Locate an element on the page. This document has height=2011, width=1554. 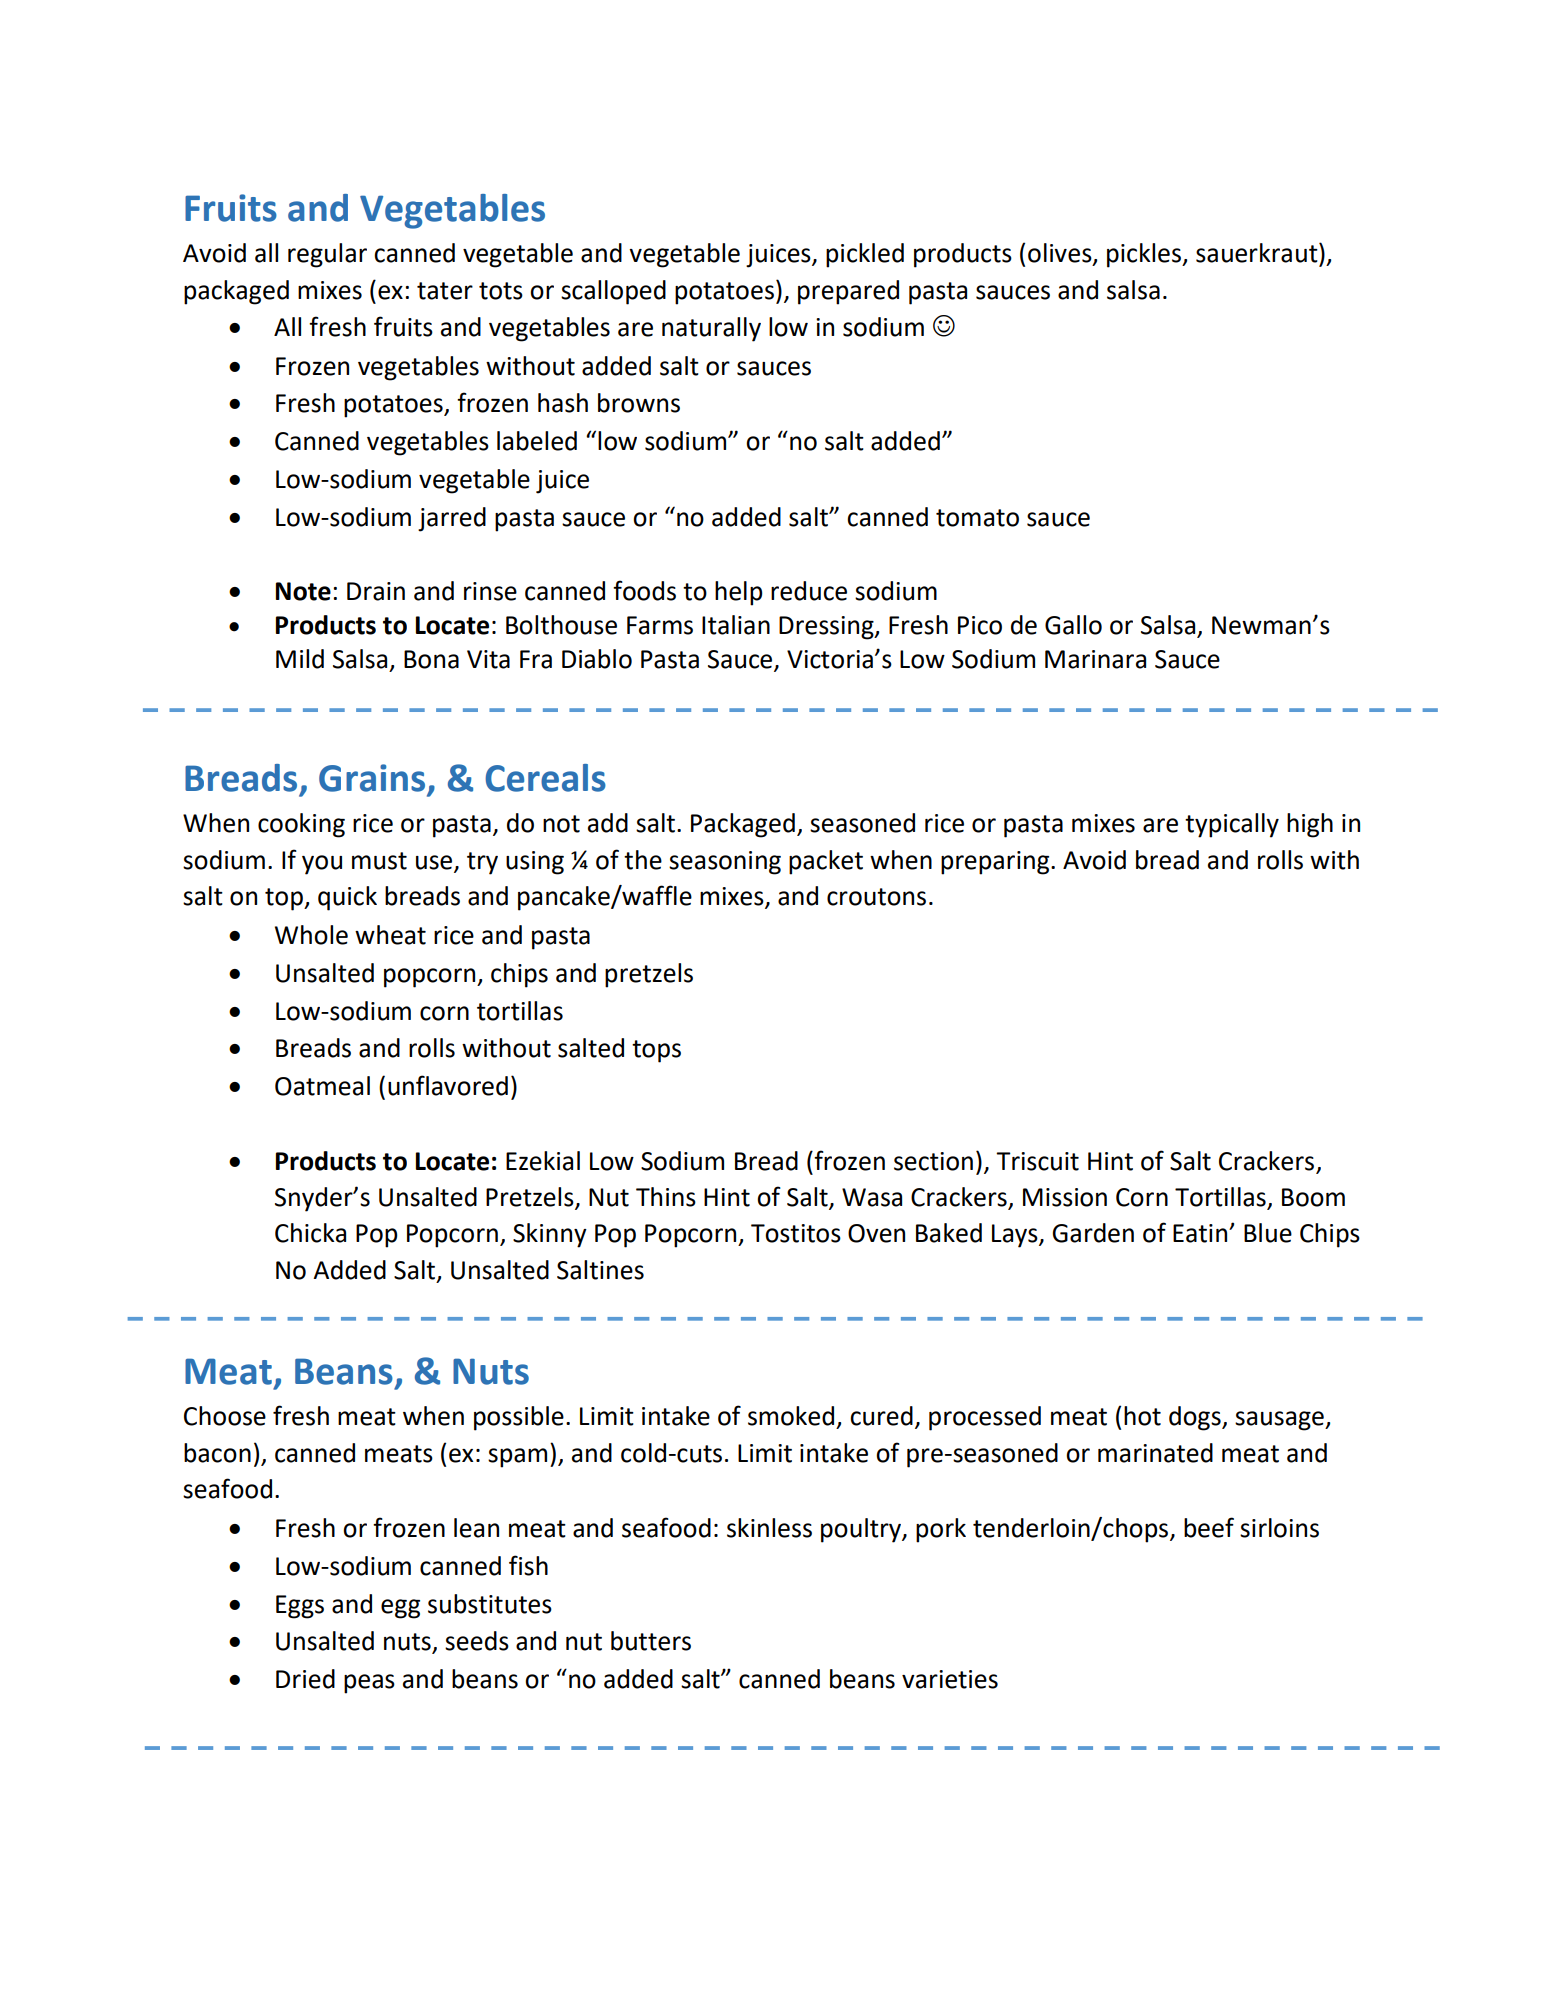
sauerkraut is located at coordinates (1258, 253).
